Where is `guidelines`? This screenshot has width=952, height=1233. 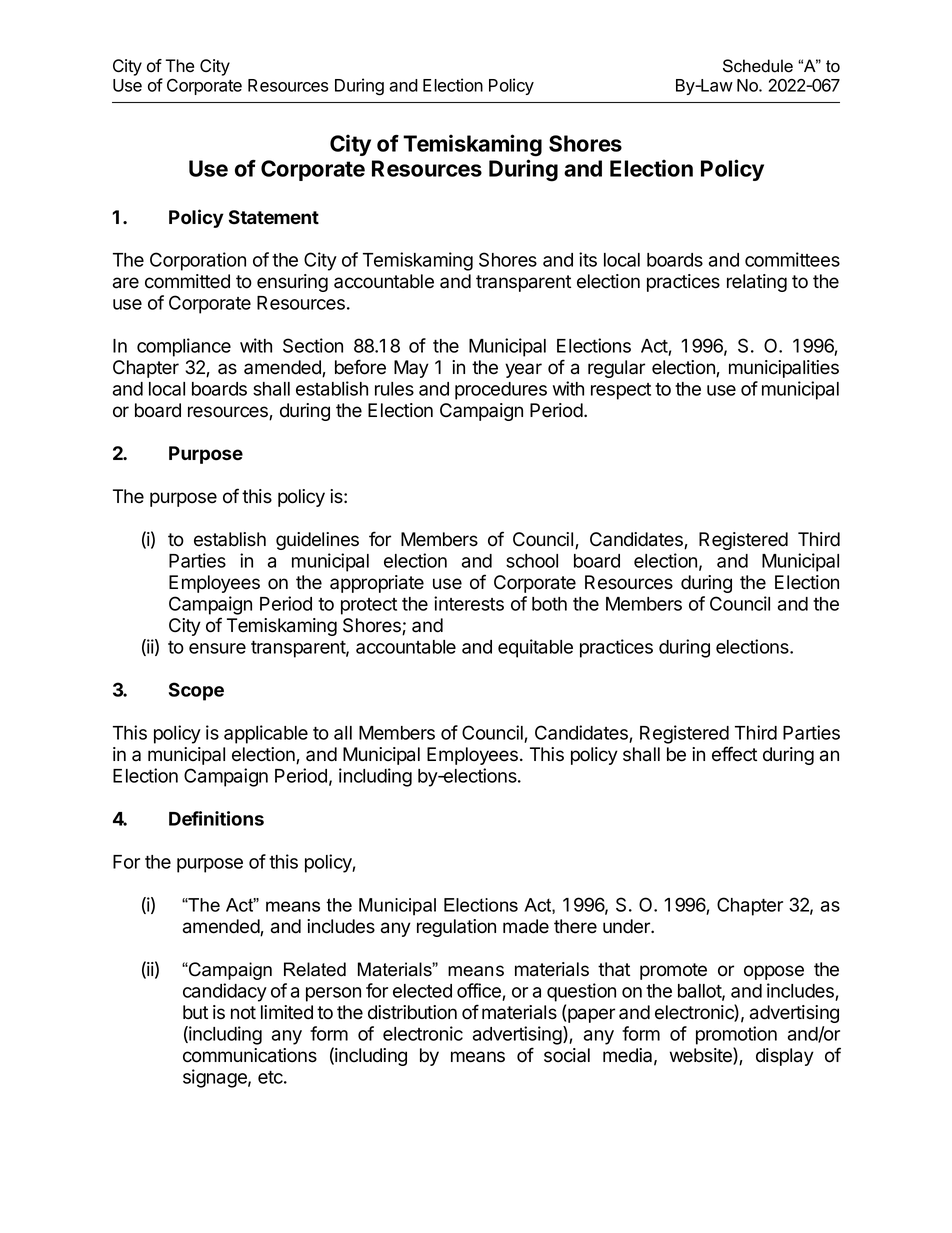 guidelines is located at coordinates (317, 541).
